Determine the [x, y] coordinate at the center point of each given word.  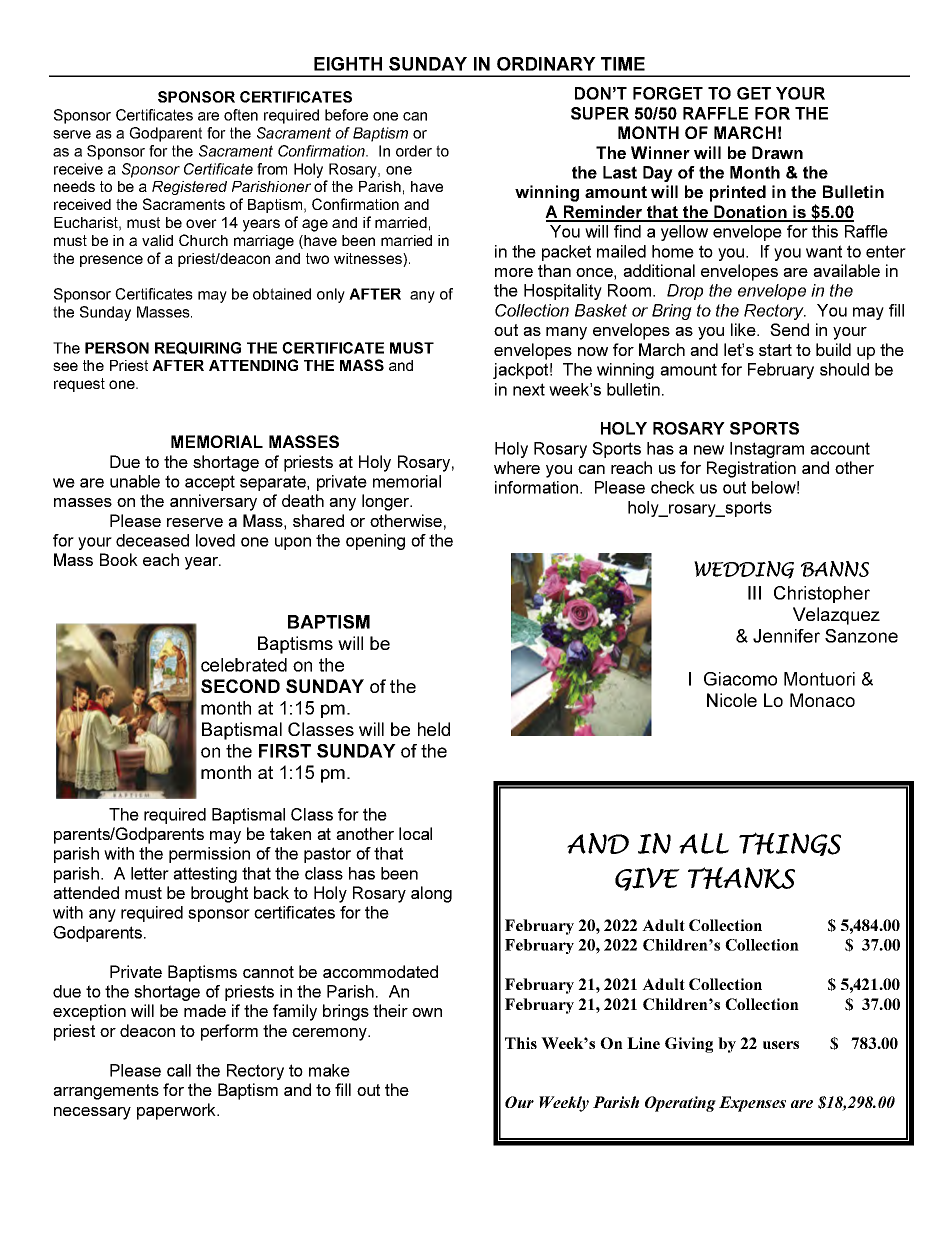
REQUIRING [198, 348]
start [775, 350]
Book [119, 559]
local [415, 833]
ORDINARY [546, 64]
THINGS [790, 844]
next [529, 389]
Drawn [777, 152]
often [241, 115]
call [179, 1070]
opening [375, 542]
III [754, 593]
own [427, 1012]
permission [209, 855]
